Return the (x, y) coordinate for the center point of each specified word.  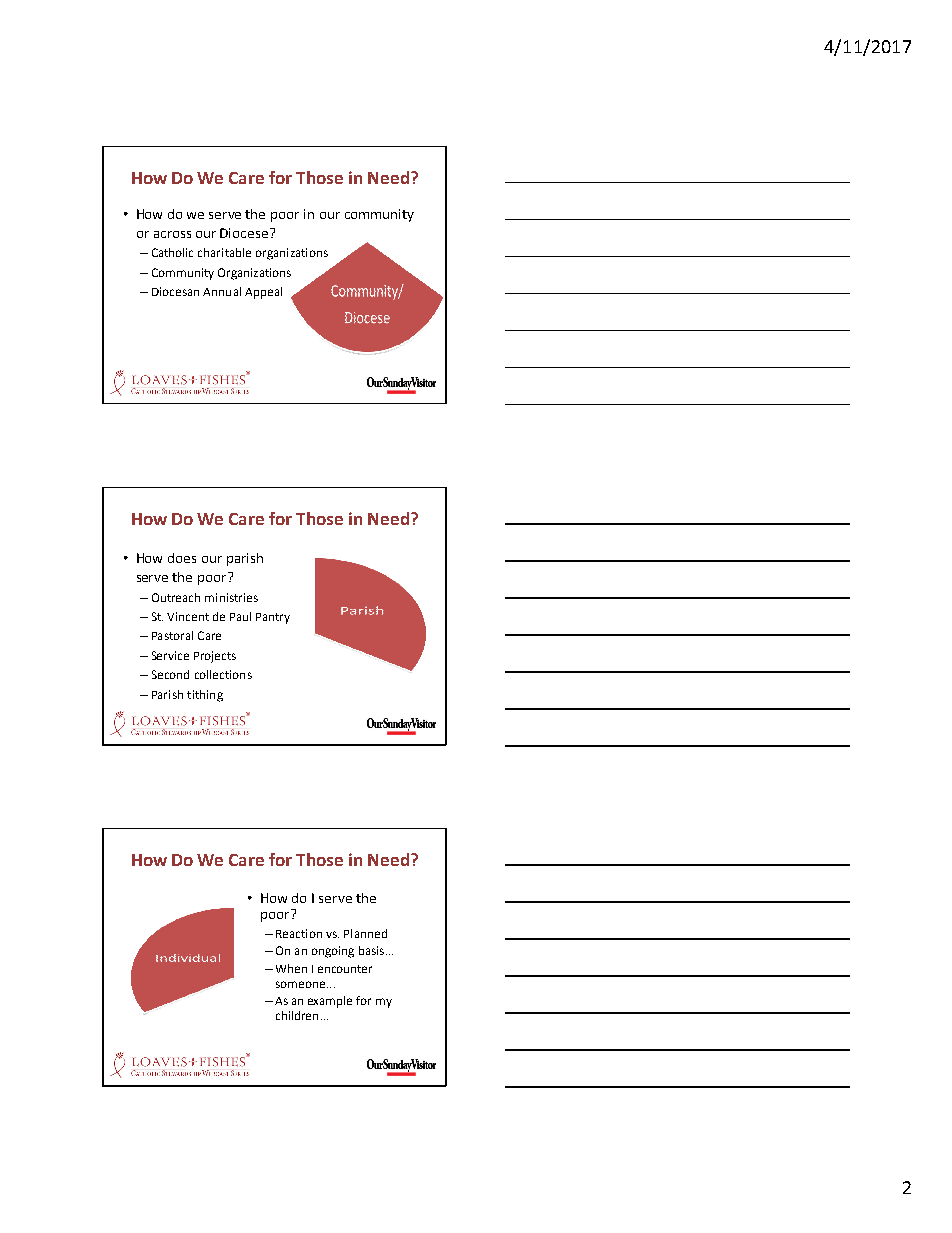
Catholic (172, 252)
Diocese (244, 233)
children (297, 1015)
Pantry (273, 618)
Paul (240, 616)
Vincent (188, 616)
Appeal (263, 293)
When (291, 968)
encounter (345, 969)
